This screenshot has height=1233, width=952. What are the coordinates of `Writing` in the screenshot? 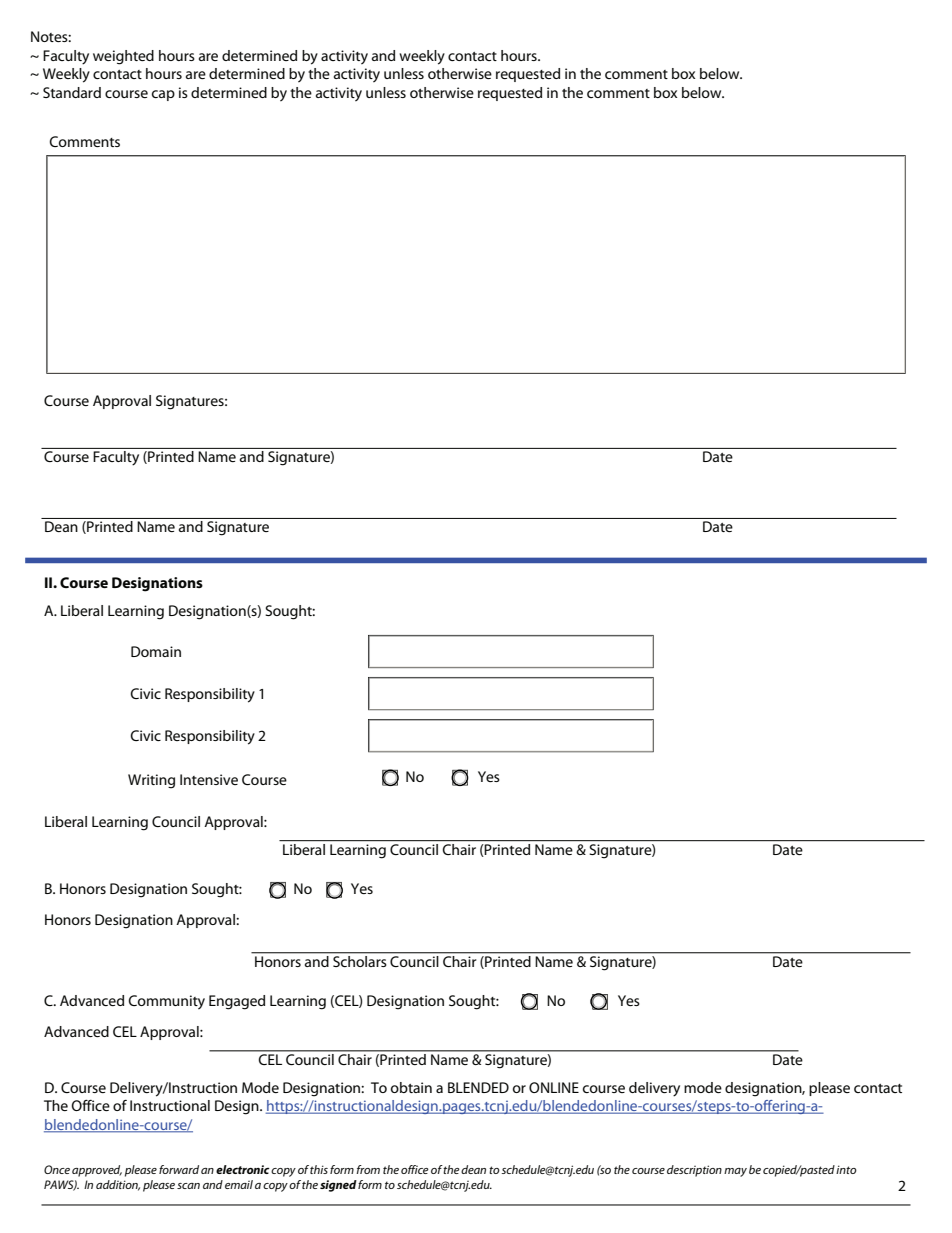 It's located at (151, 781).
